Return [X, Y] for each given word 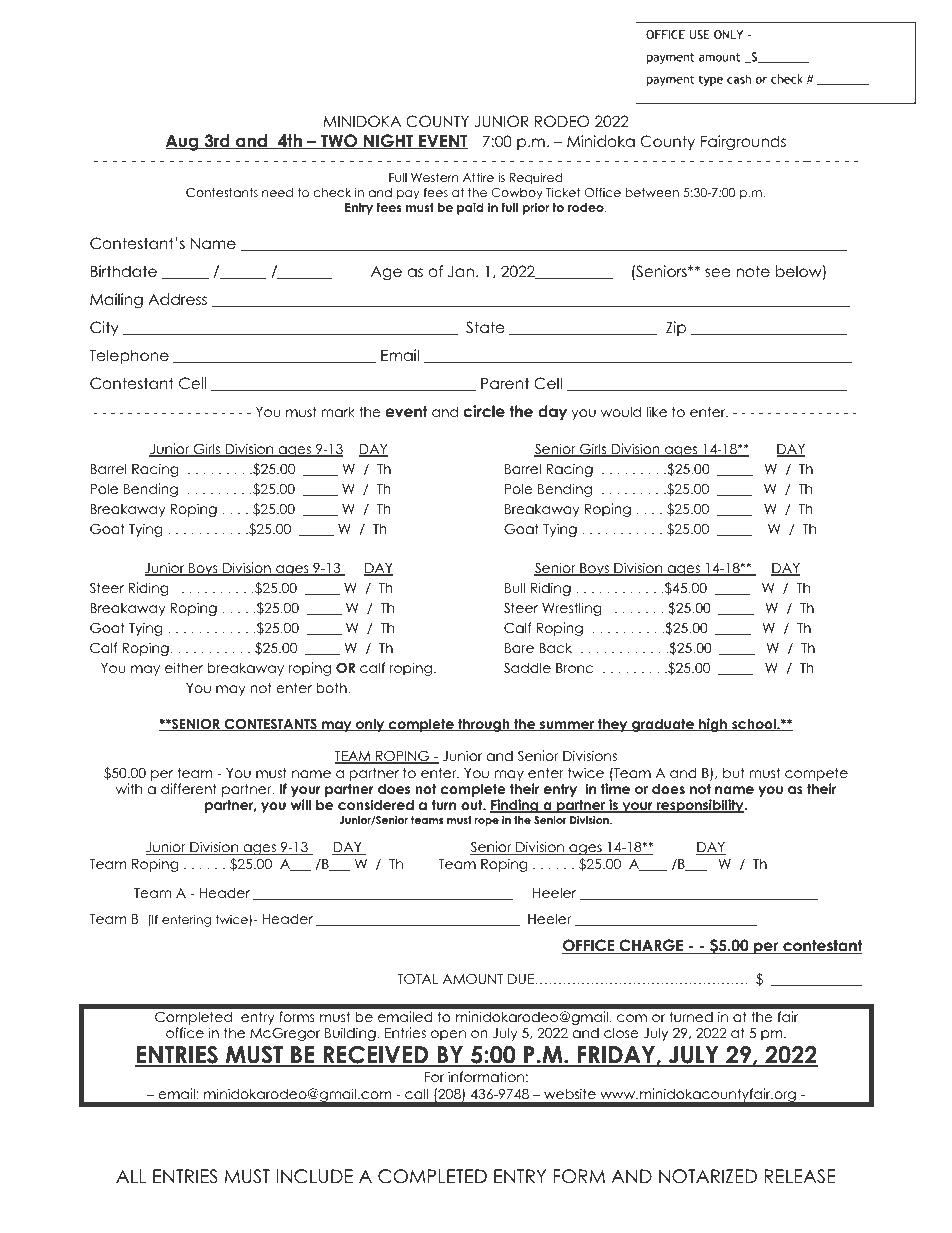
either [184, 667]
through [484, 725]
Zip [676, 328]
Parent [505, 383]
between [652, 192]
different [189, 788]
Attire [478, 177]
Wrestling [571, 609]
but [734, 772]
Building [351, 1034]
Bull [515, 587]
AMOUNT [473, 979]
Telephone [129, 356]
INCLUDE [315, 1176]
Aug [183, 142]
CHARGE [651, 946]
